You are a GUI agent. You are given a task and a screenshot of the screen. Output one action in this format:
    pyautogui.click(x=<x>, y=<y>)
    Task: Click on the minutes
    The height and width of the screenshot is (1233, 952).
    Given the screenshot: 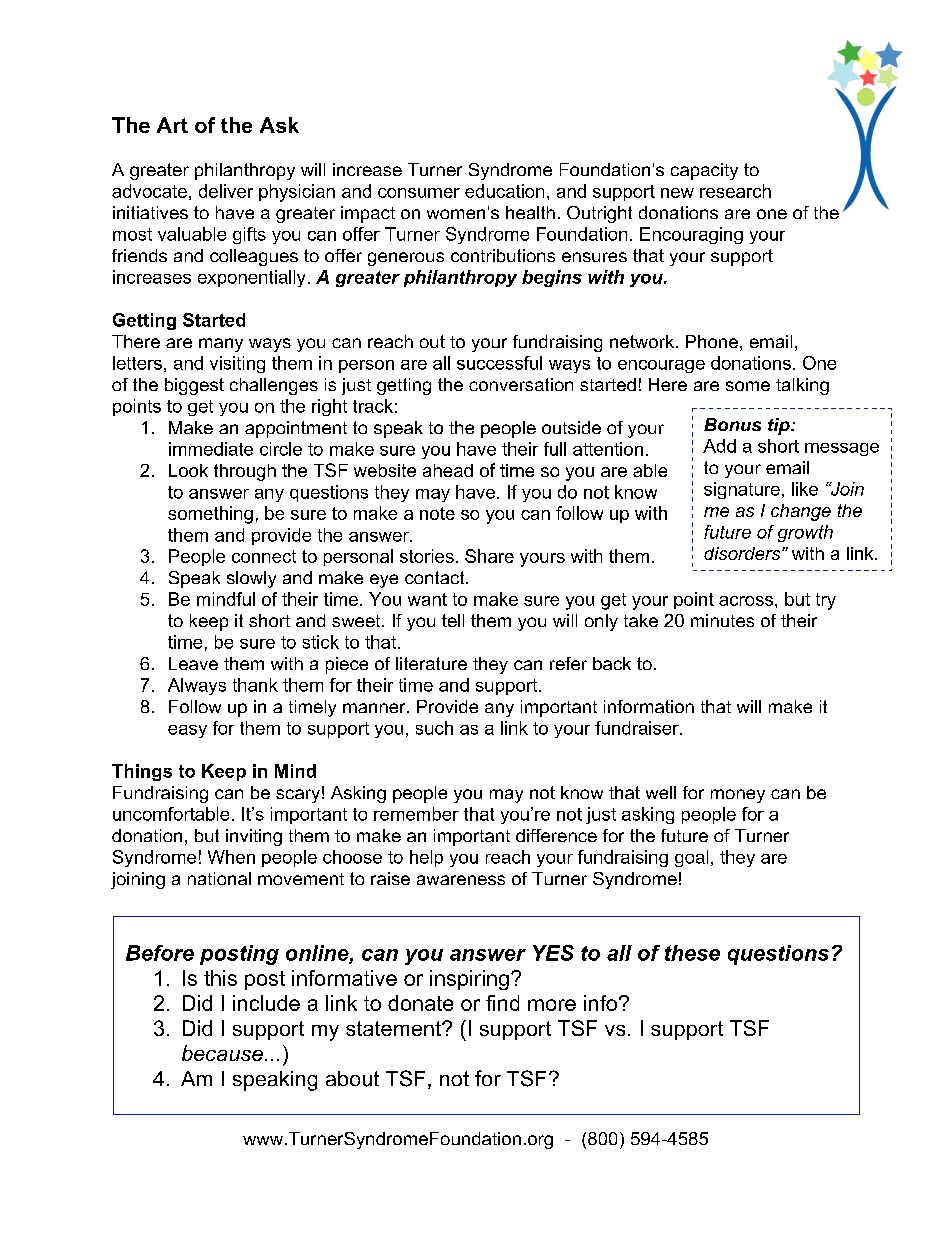 What is the action you would take?
    pyautogui.click(x=722, y=620)
